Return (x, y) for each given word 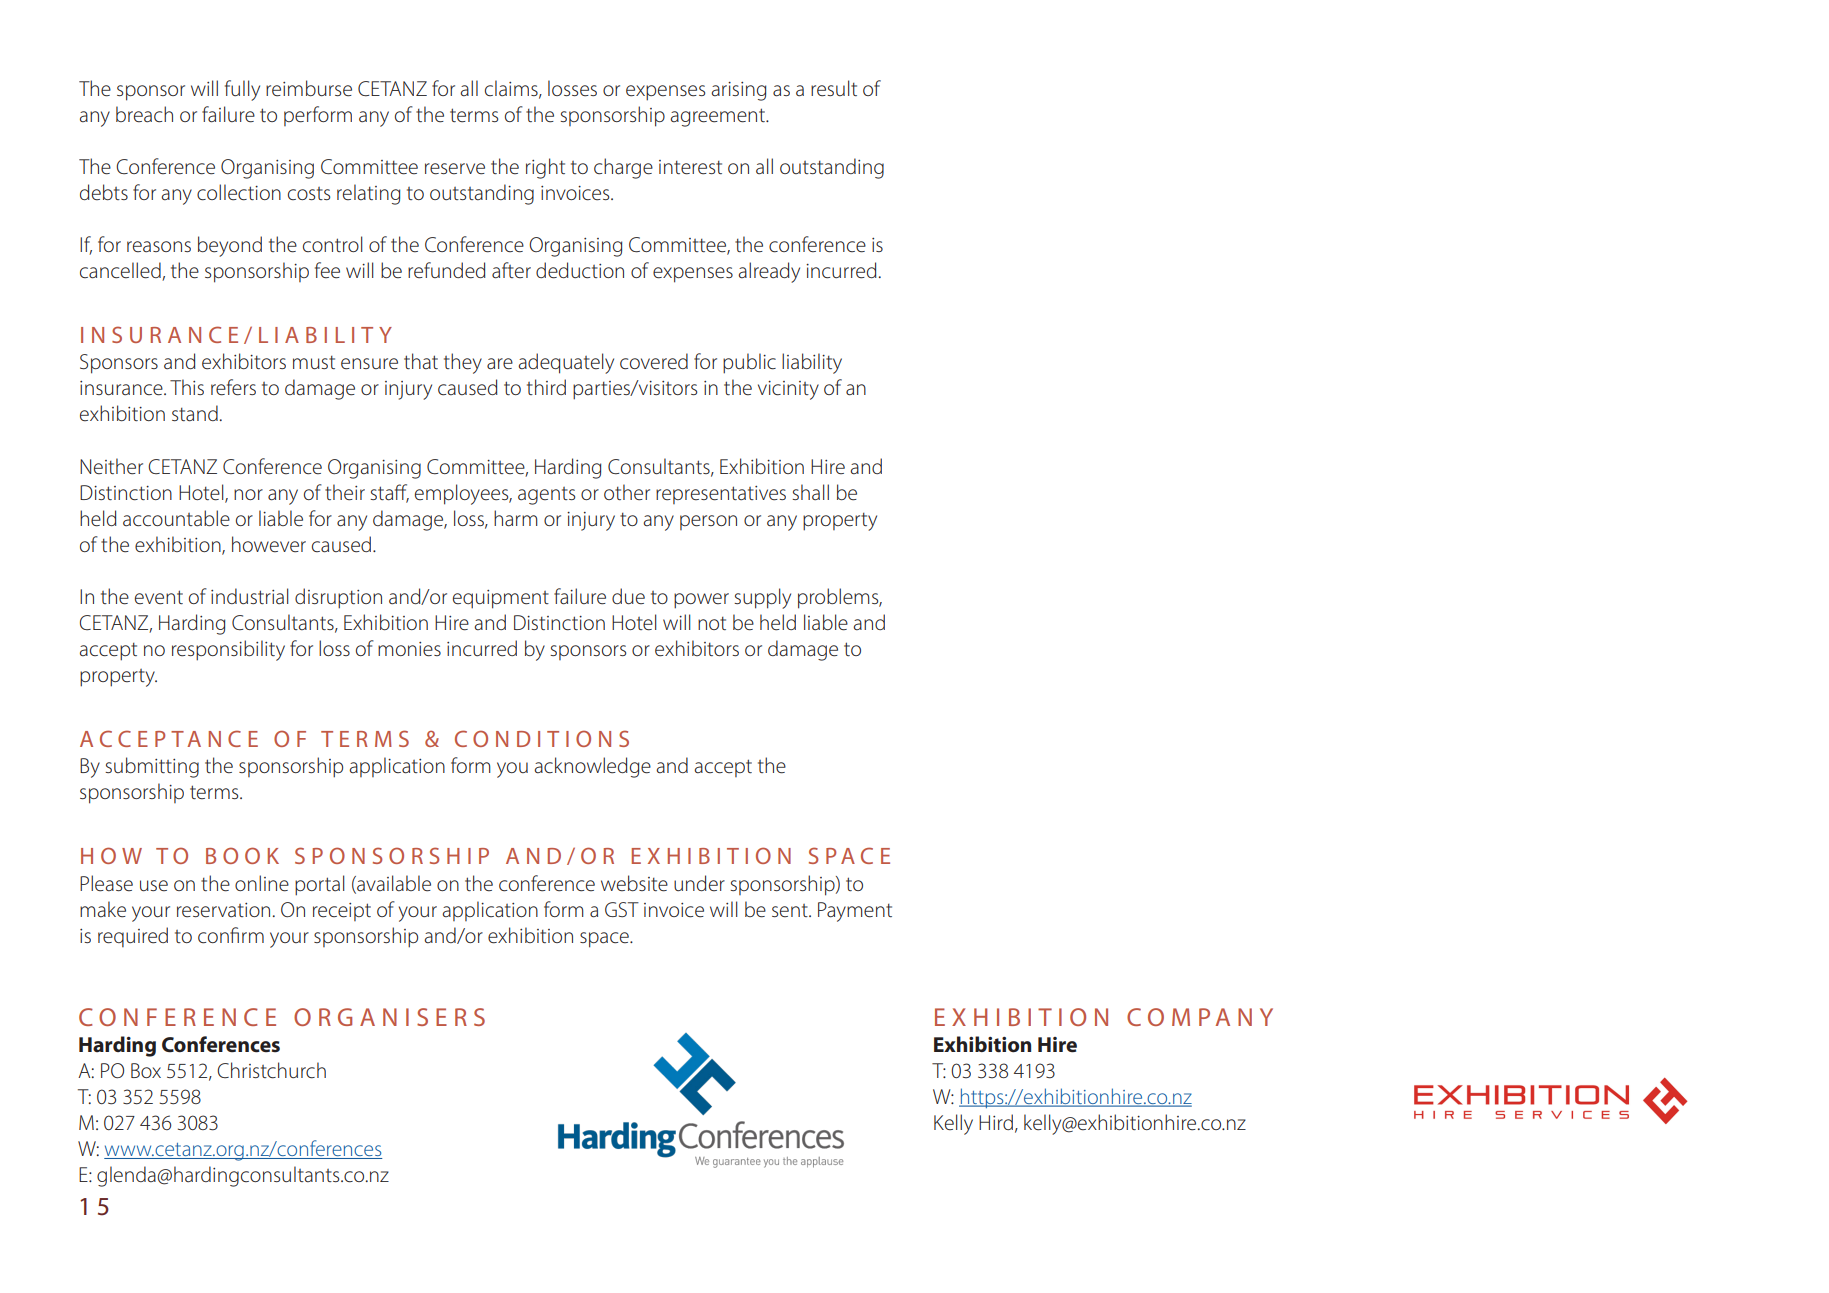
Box (146, 1070)
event (159, 597)
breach (144, 114)
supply (762, 598)
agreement (719, 117)
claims (512, 89)
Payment (855, 912)
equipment (501, 599)
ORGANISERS (389, 1017)
